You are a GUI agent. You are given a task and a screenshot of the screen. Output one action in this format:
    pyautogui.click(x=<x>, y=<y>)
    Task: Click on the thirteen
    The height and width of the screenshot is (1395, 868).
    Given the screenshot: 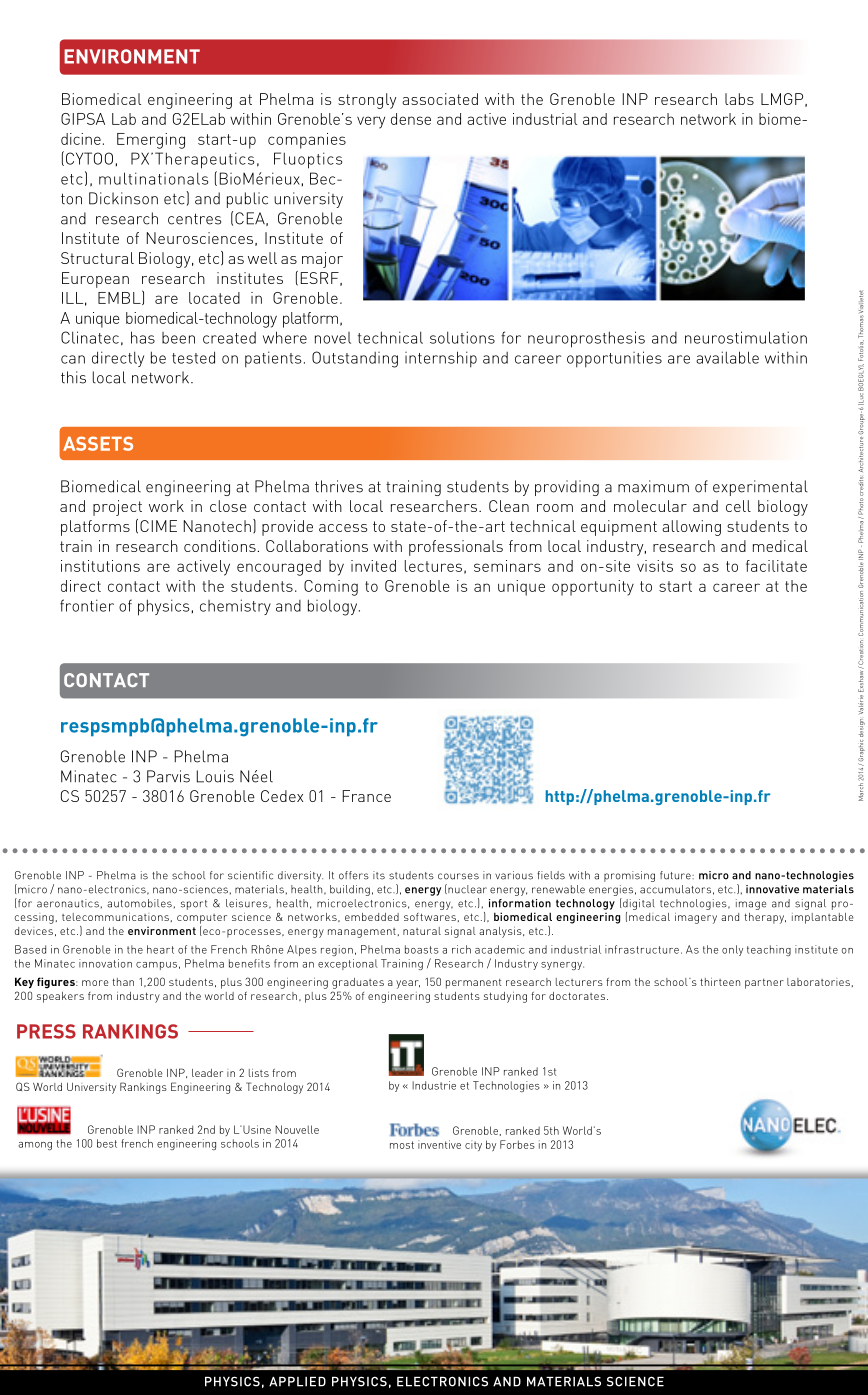 What is the action you would take?
    pyautogui.click(x=720, y=982)
